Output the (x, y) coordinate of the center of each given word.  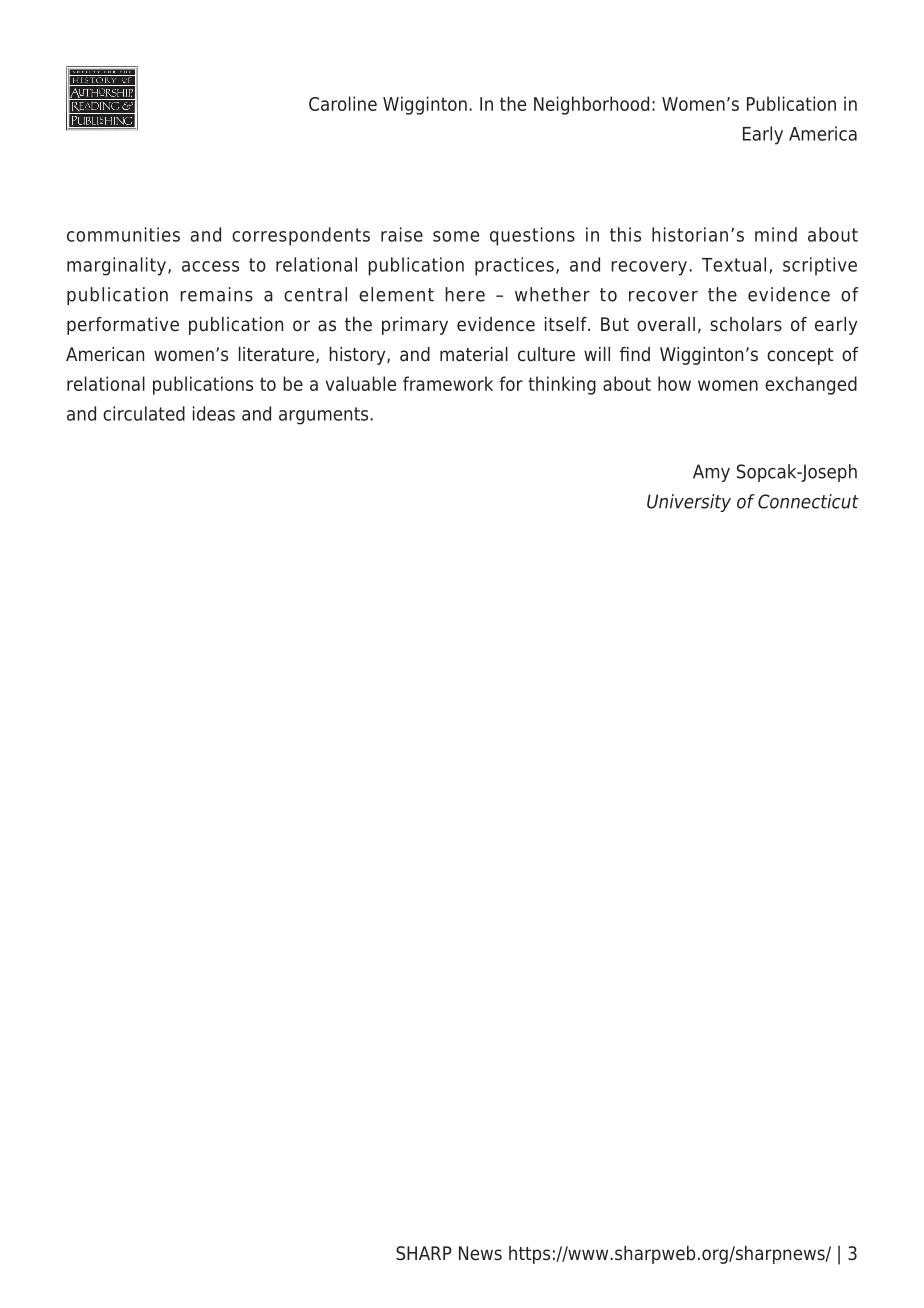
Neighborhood (591, 105)
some (456, 236)
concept (800, 356)
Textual (734, 264)
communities (123, 234)
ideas (214, 413)
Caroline (343, 103)
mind (776, 234)
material (474, 354)
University (689, 503)
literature (276, 354)
